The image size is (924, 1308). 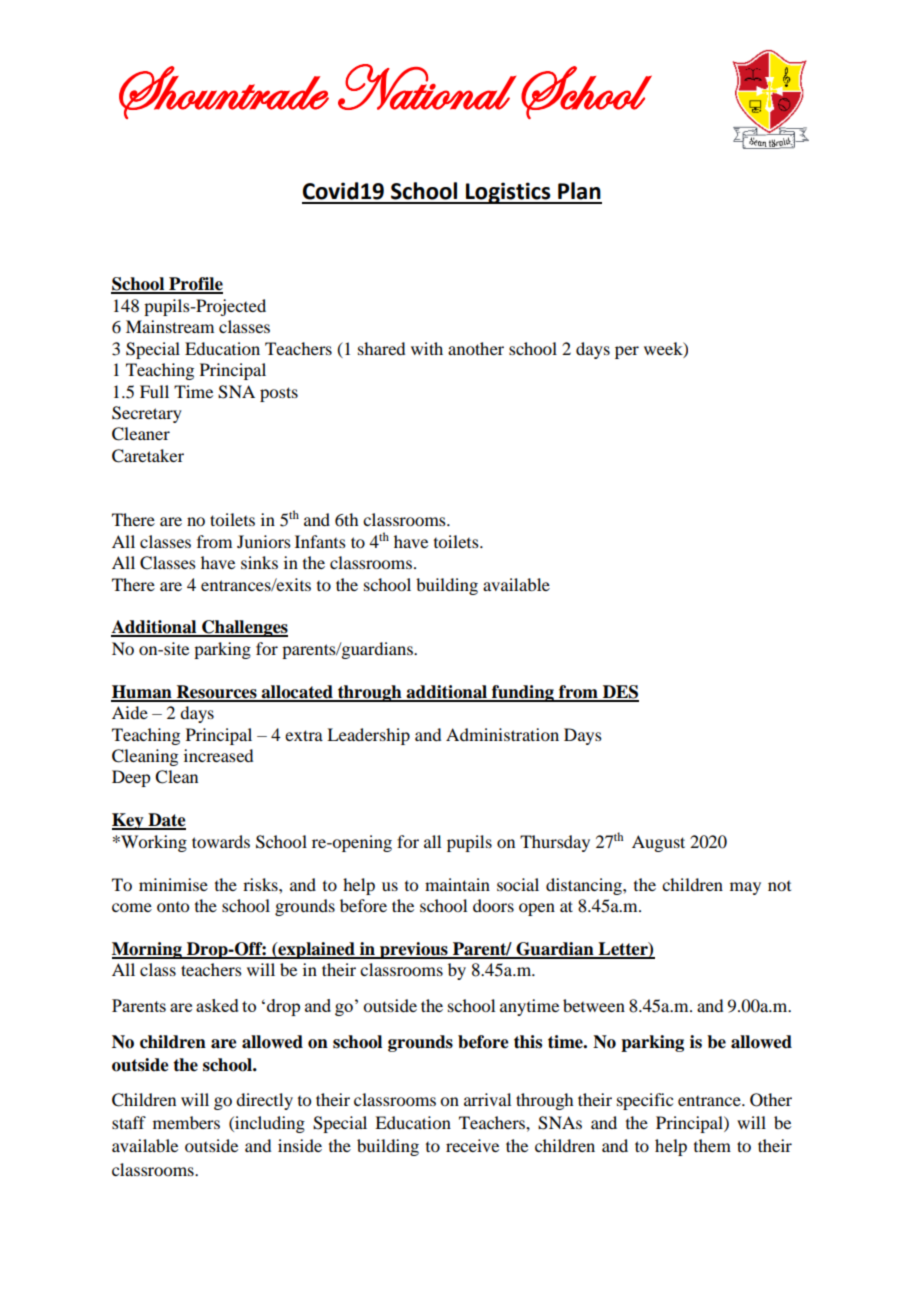 What do you see at coordinates (502, 734) in the screenshot?
I see `Administration` at bounding box center [502, 734].
